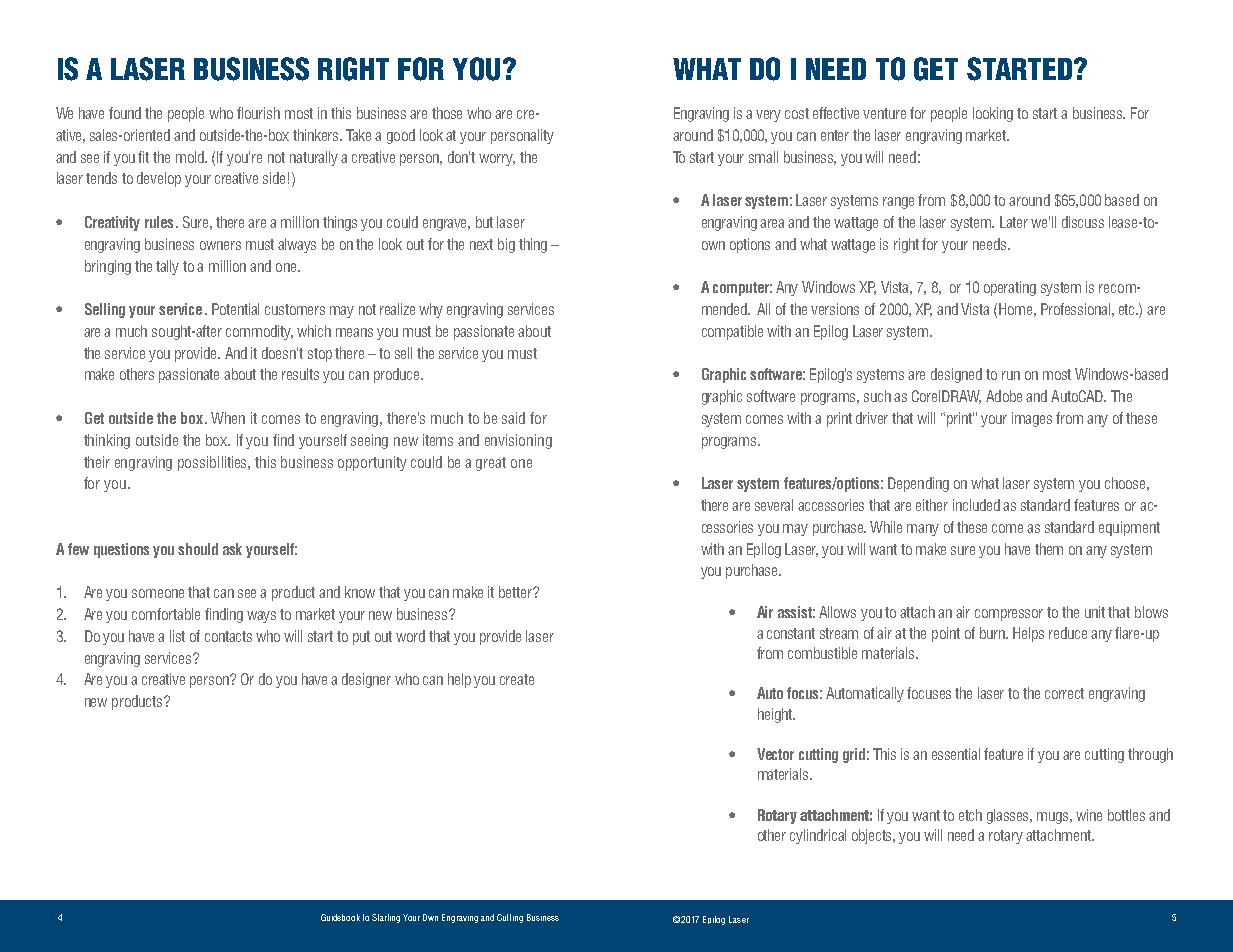 The height and width of the screenshot is (952, 1233). Describe the element at coordinates (516, 592) in the screenshot. I see `better` at that location.
